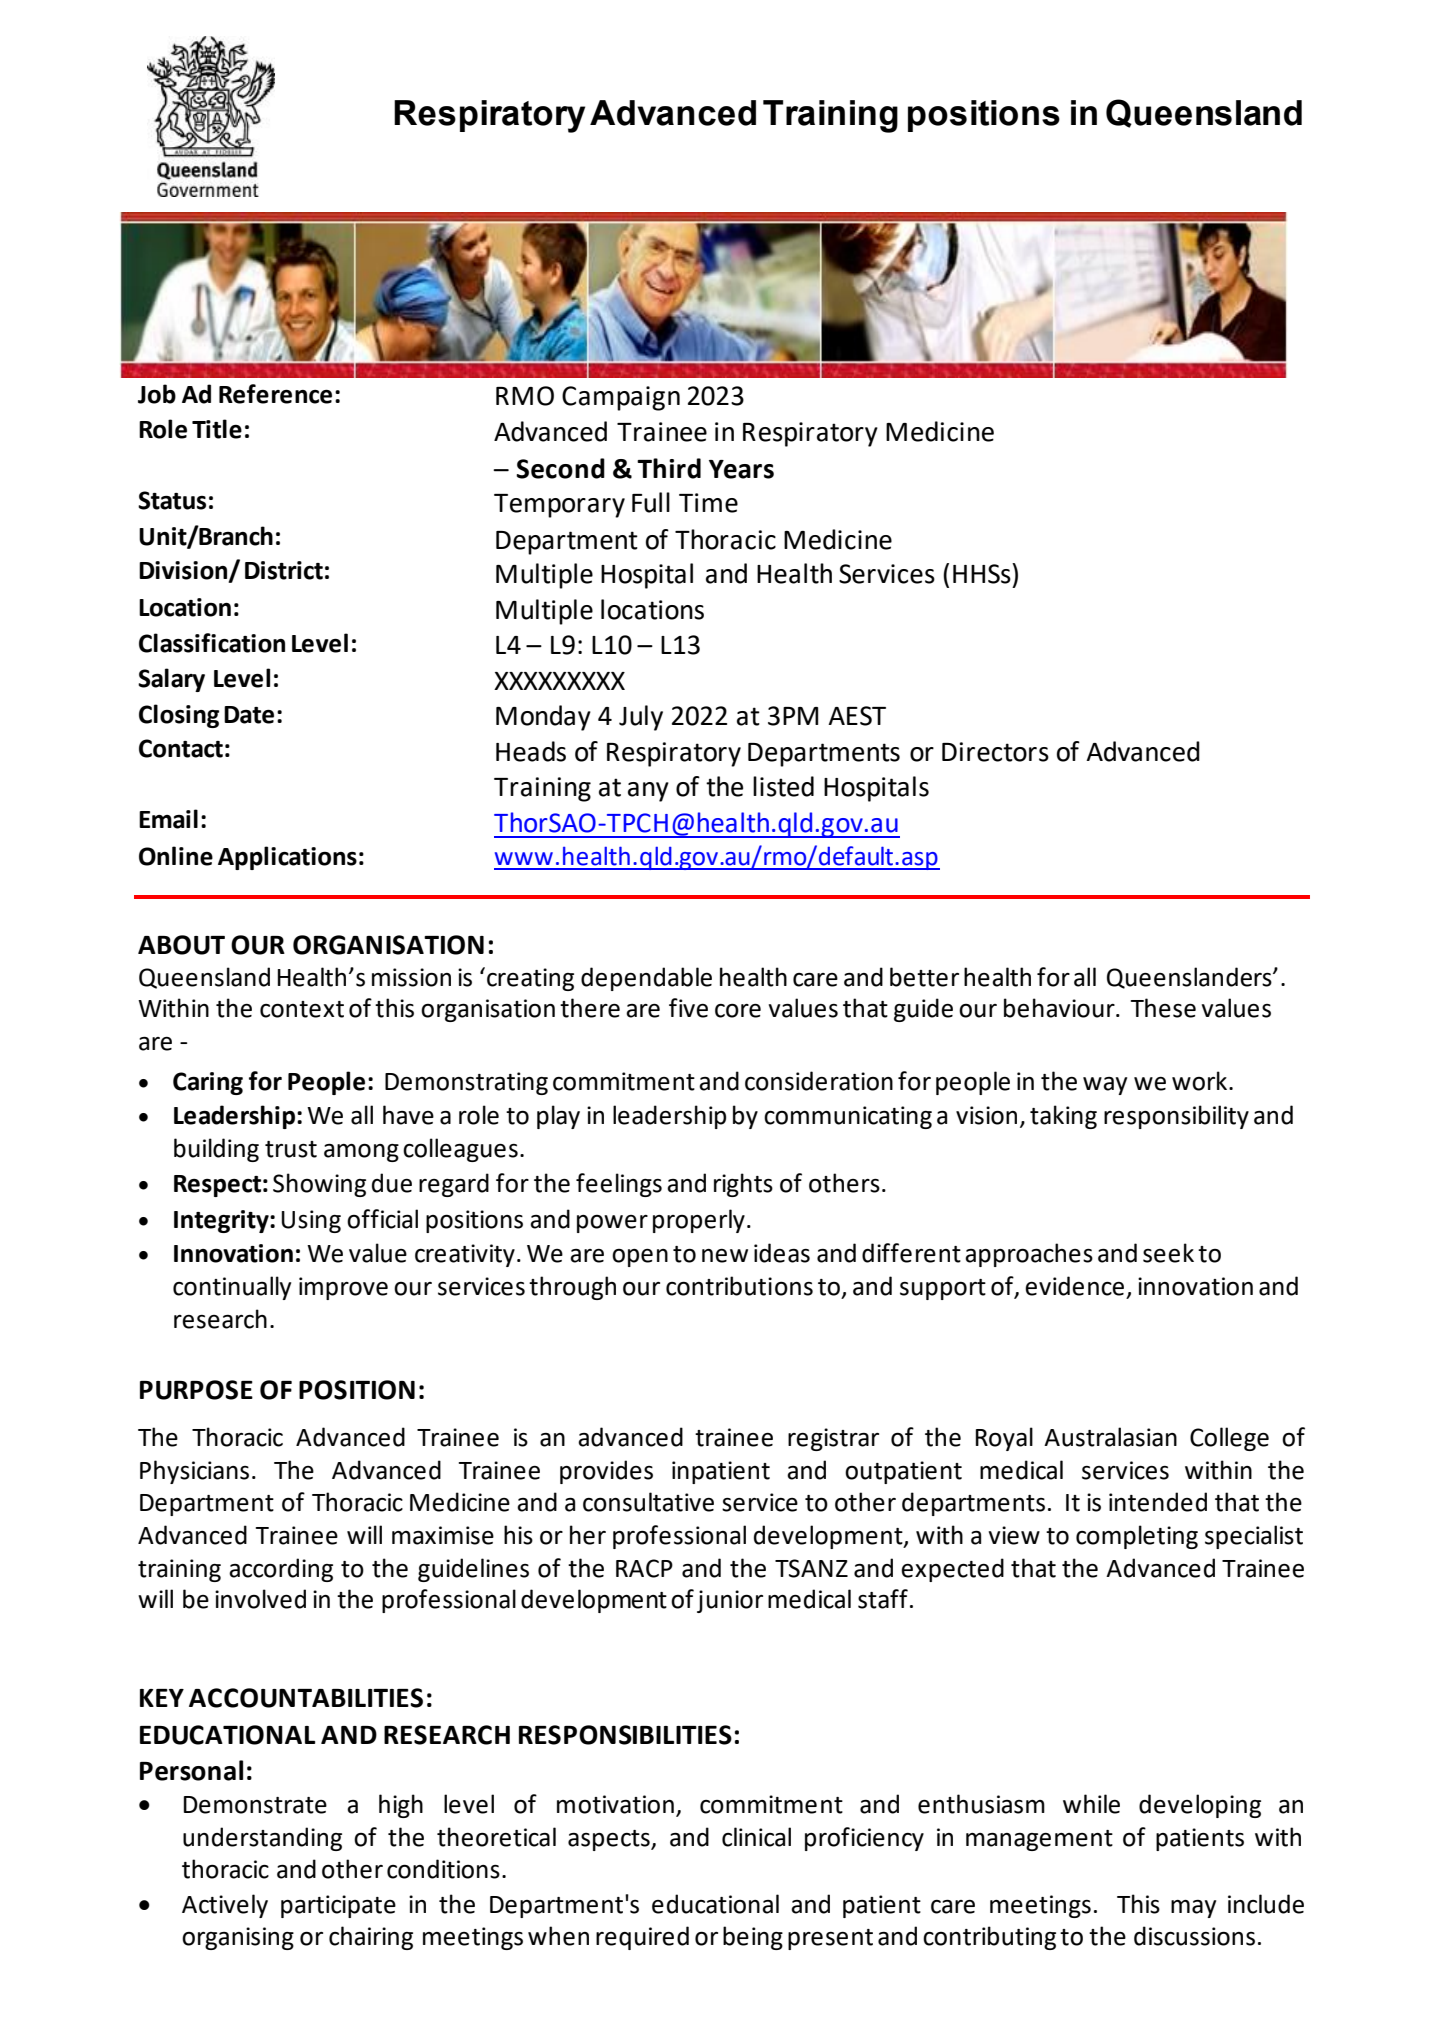 Image resolution: width=1441 pixels, height=2038 pixels. What do you see at coordinates (291, 1149) in the screenshot?
I see `trust` at bounding box center [291, 1149].
